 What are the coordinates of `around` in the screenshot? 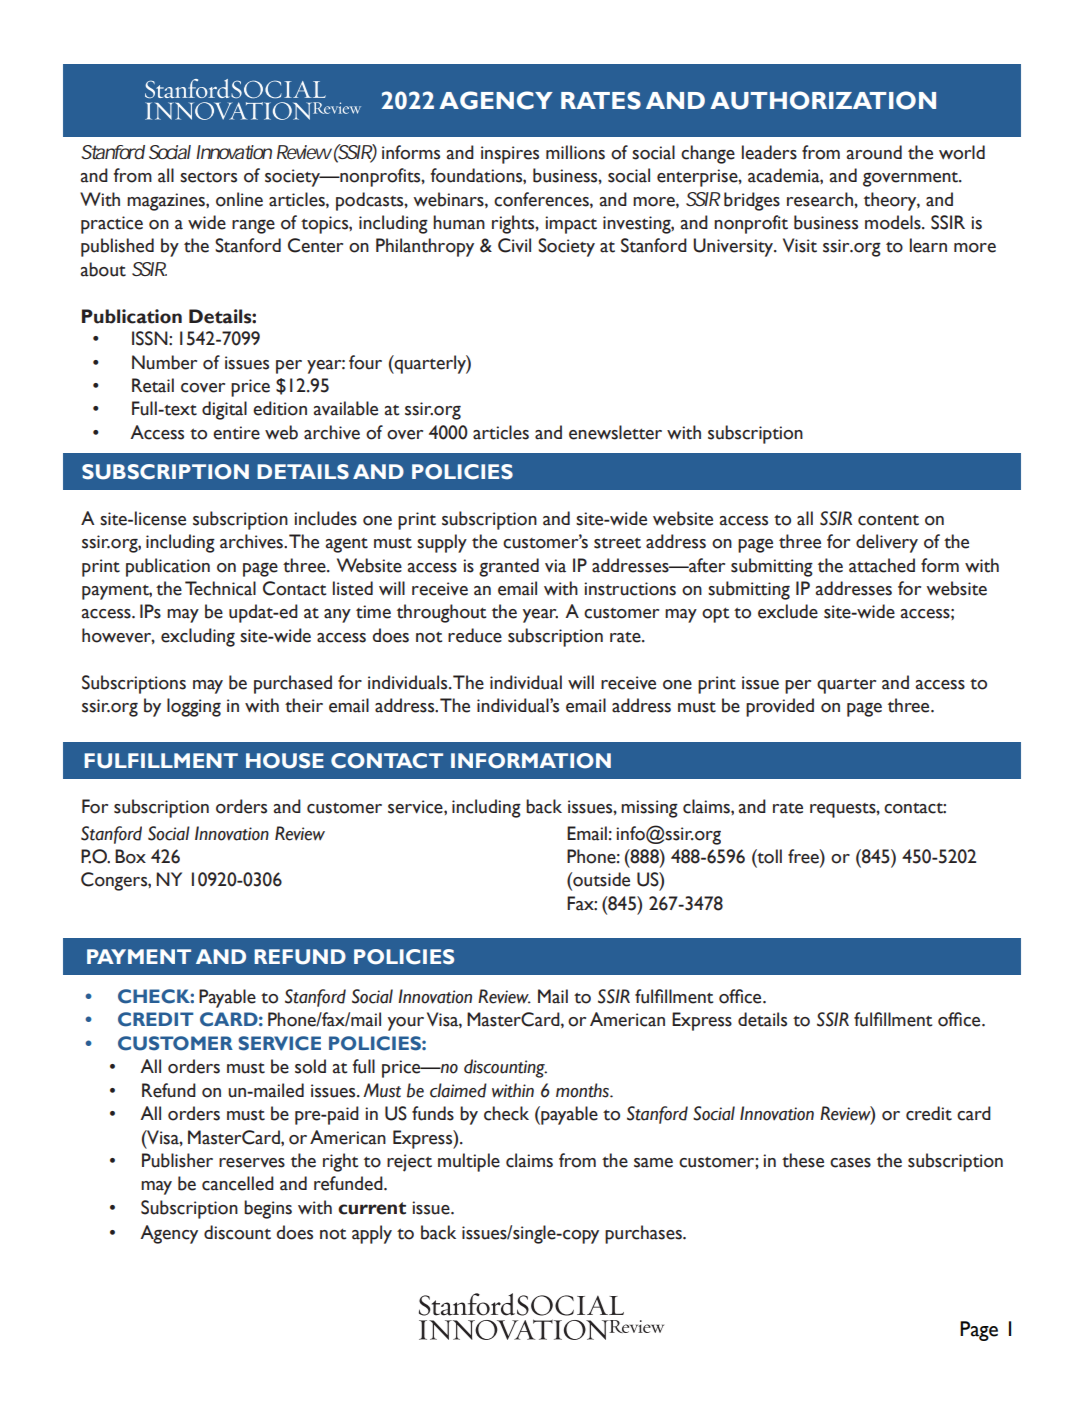 It's located at (874, 152).
